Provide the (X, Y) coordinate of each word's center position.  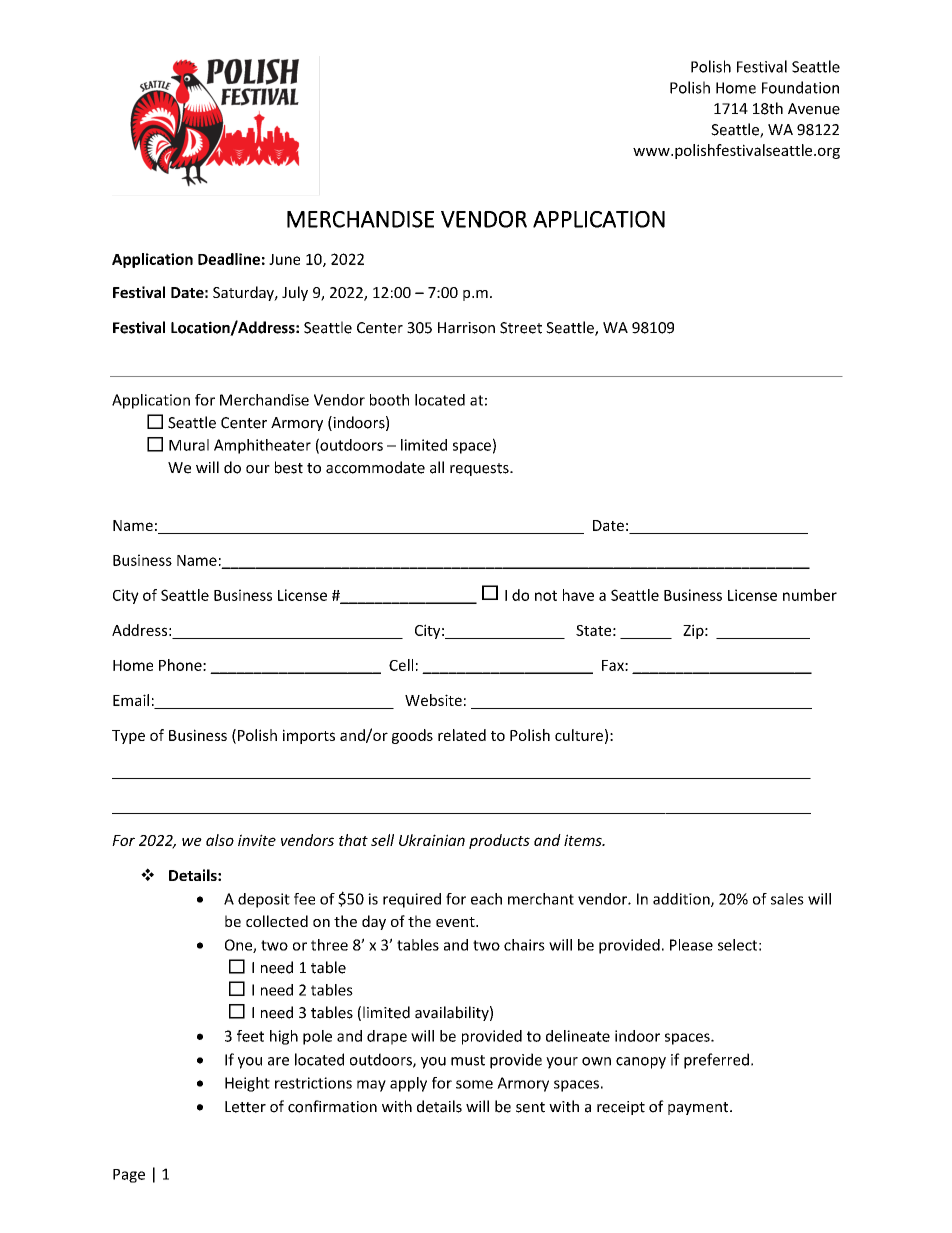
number (810, 595)
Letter (245, 1107)
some (474, 1084)
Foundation (800, 87)
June (284, 259)
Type (128, 737)
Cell (401, 665)
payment (699, 1108)
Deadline (229, 259)
